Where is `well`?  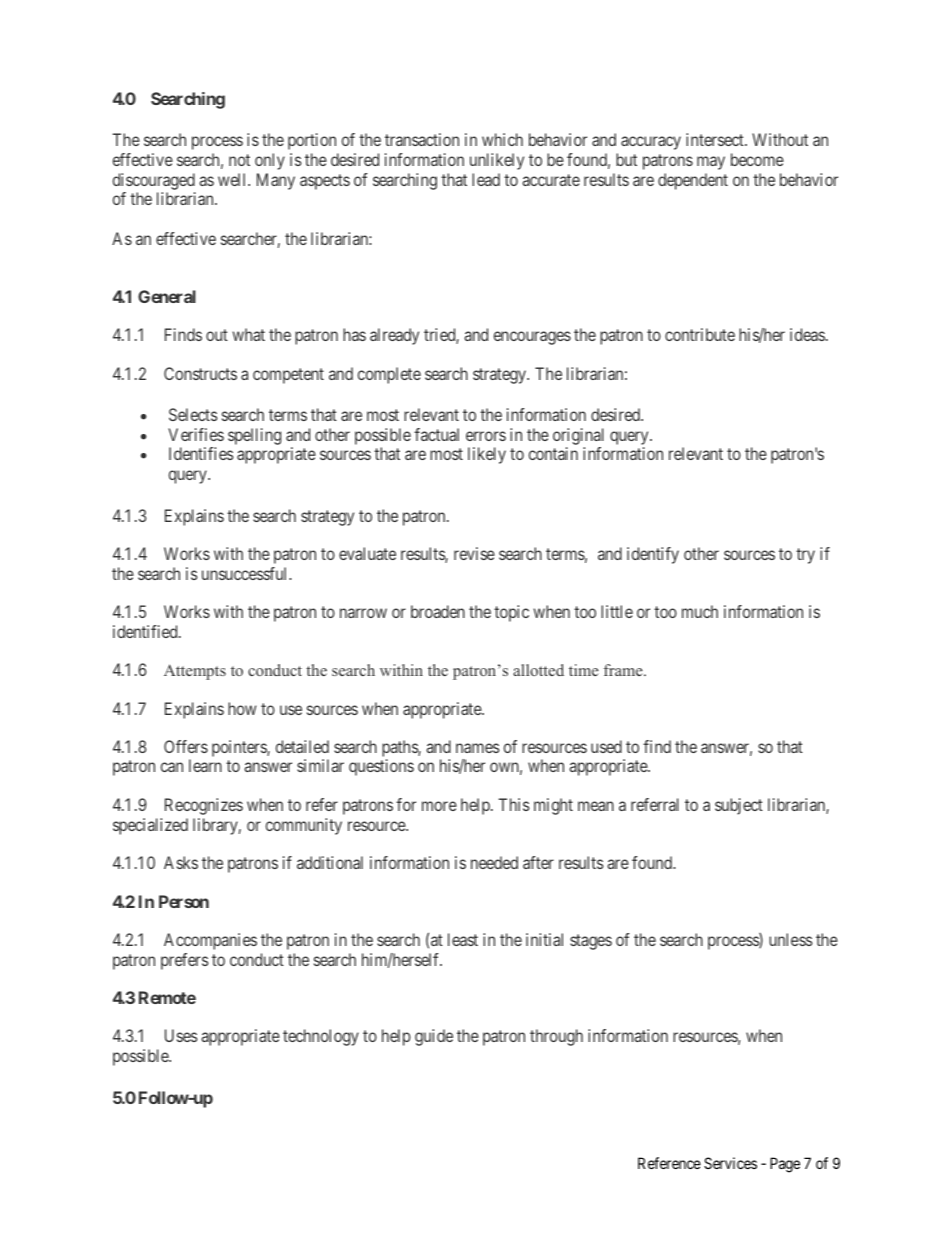 well is located at coordinates (233, 179).
